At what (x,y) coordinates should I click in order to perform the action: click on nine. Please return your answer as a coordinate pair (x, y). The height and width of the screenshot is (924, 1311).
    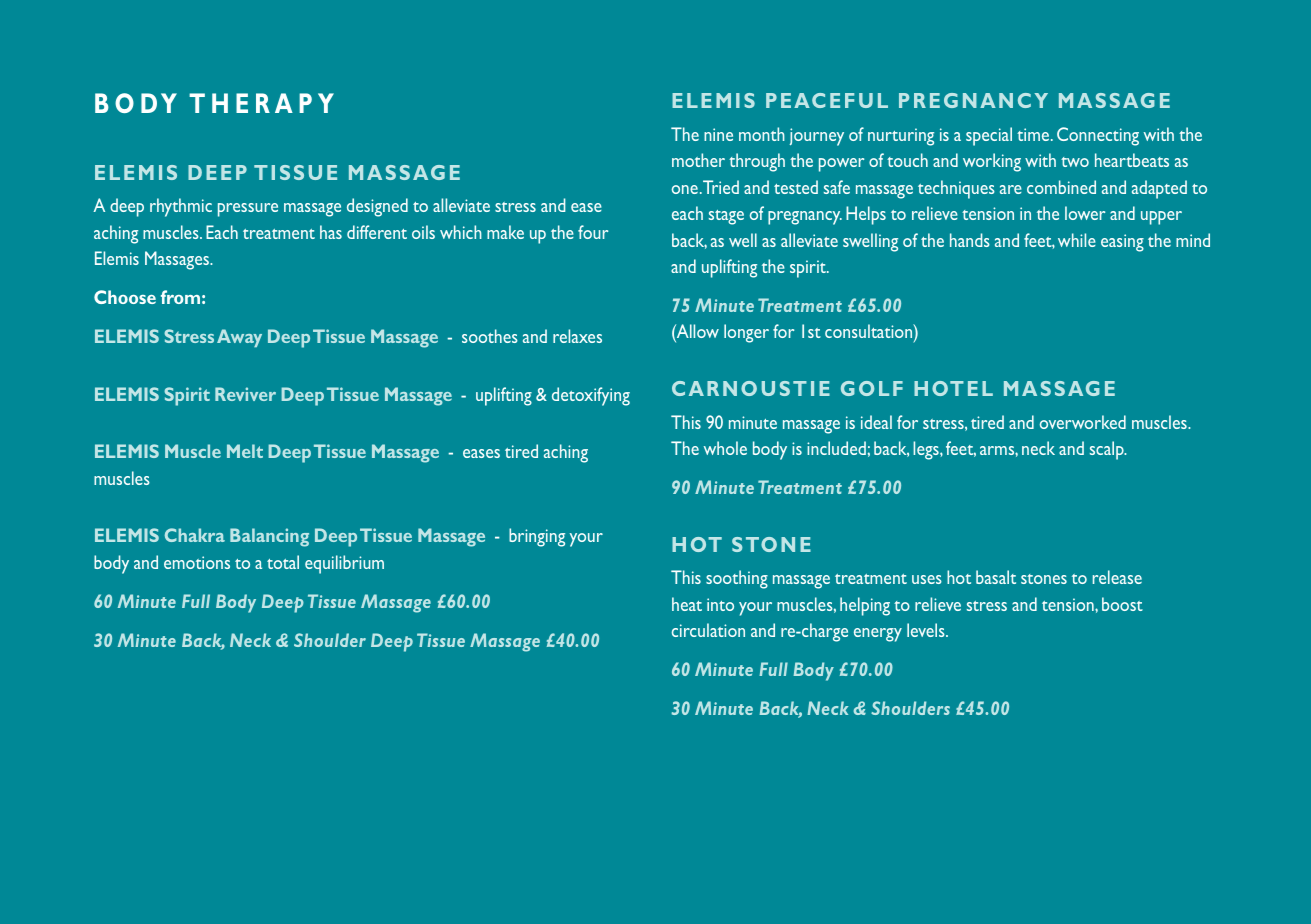
    Looking at the image, I should click on (718, 134).
